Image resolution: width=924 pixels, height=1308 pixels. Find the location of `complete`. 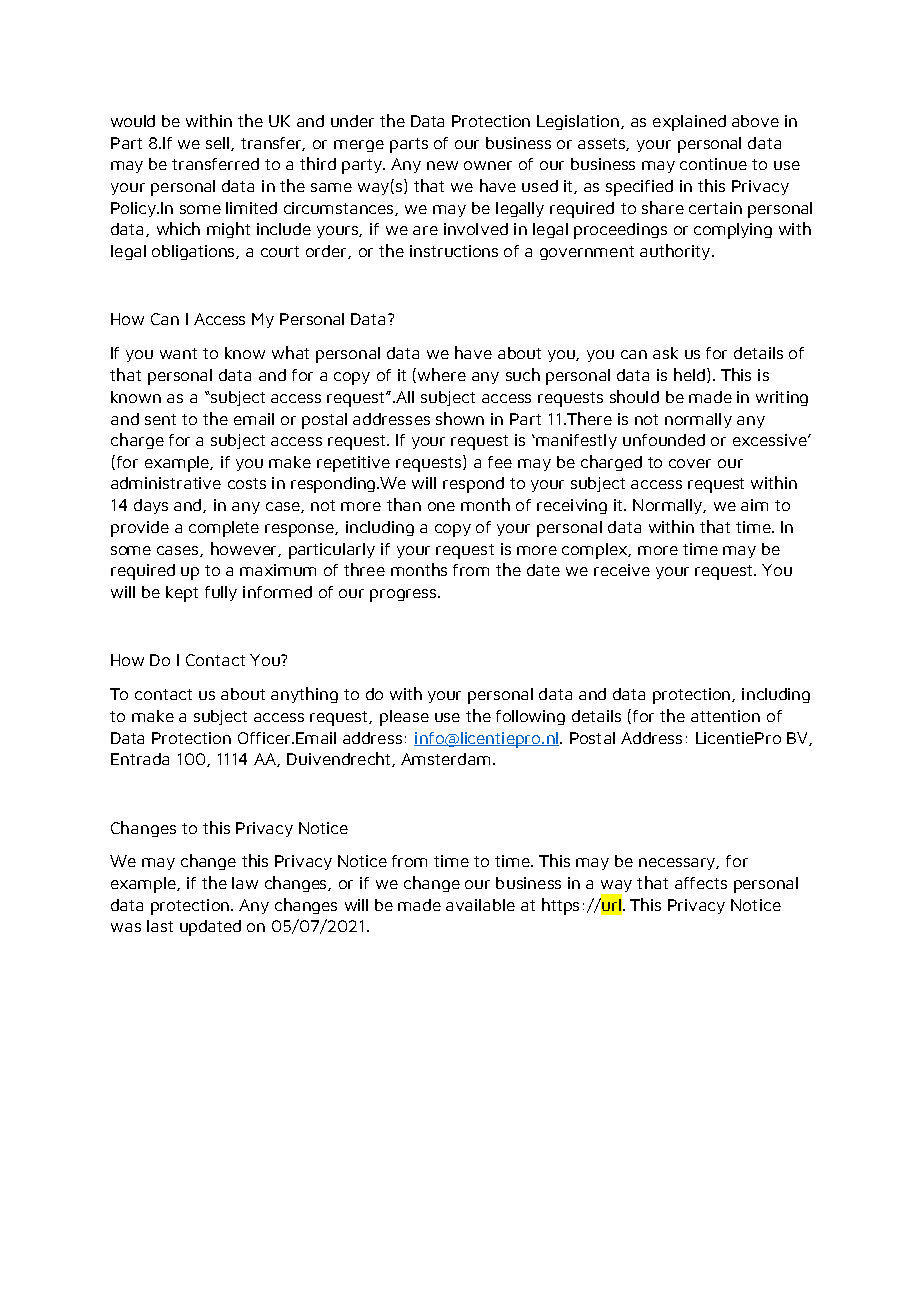

complete is located at coordinates (224, 529).
